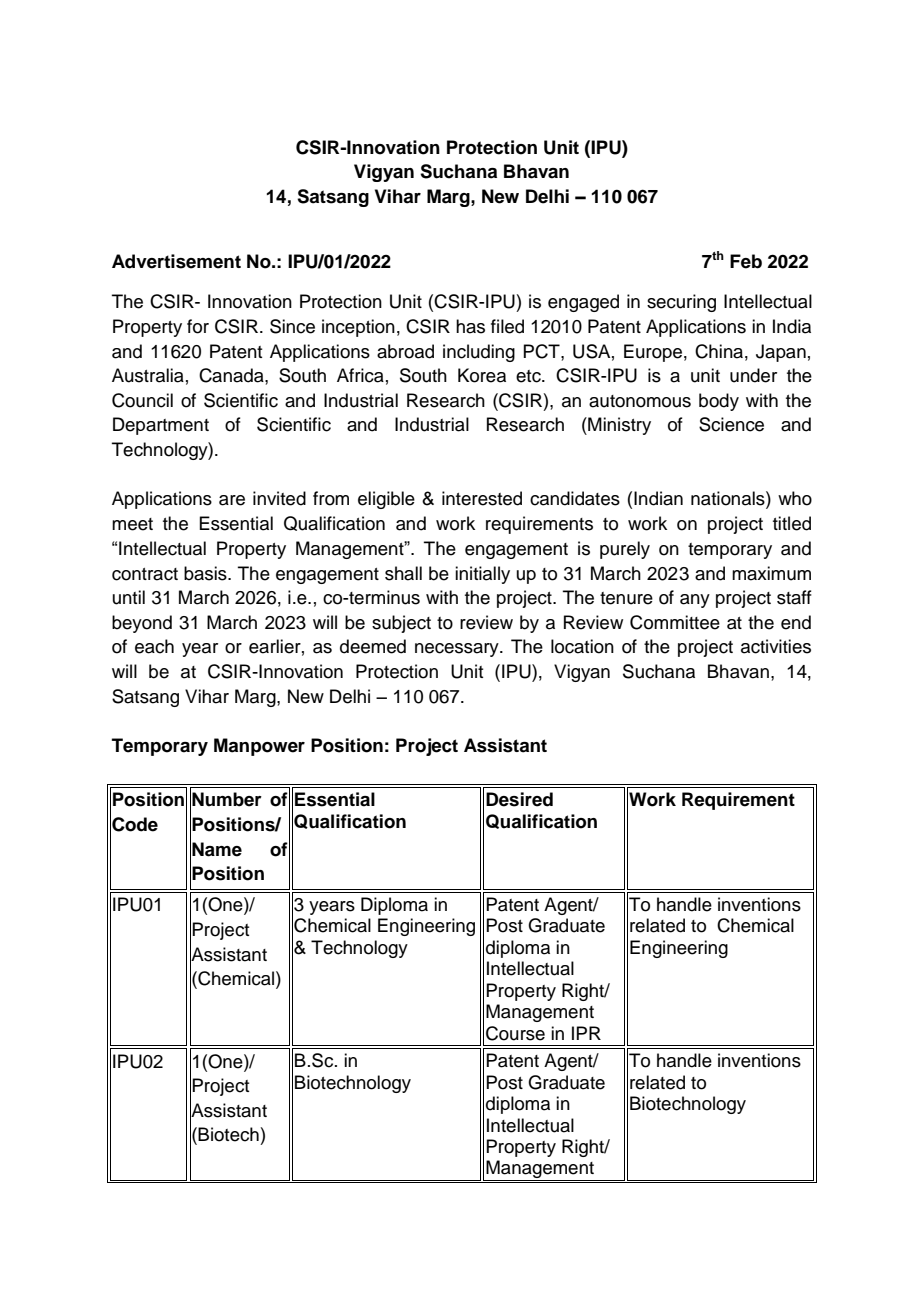 The width and height of the document is (924, 1308). What do you see at coordinates (681, 303) in the document?
I see `securing` at bounding box center [681, 303].
